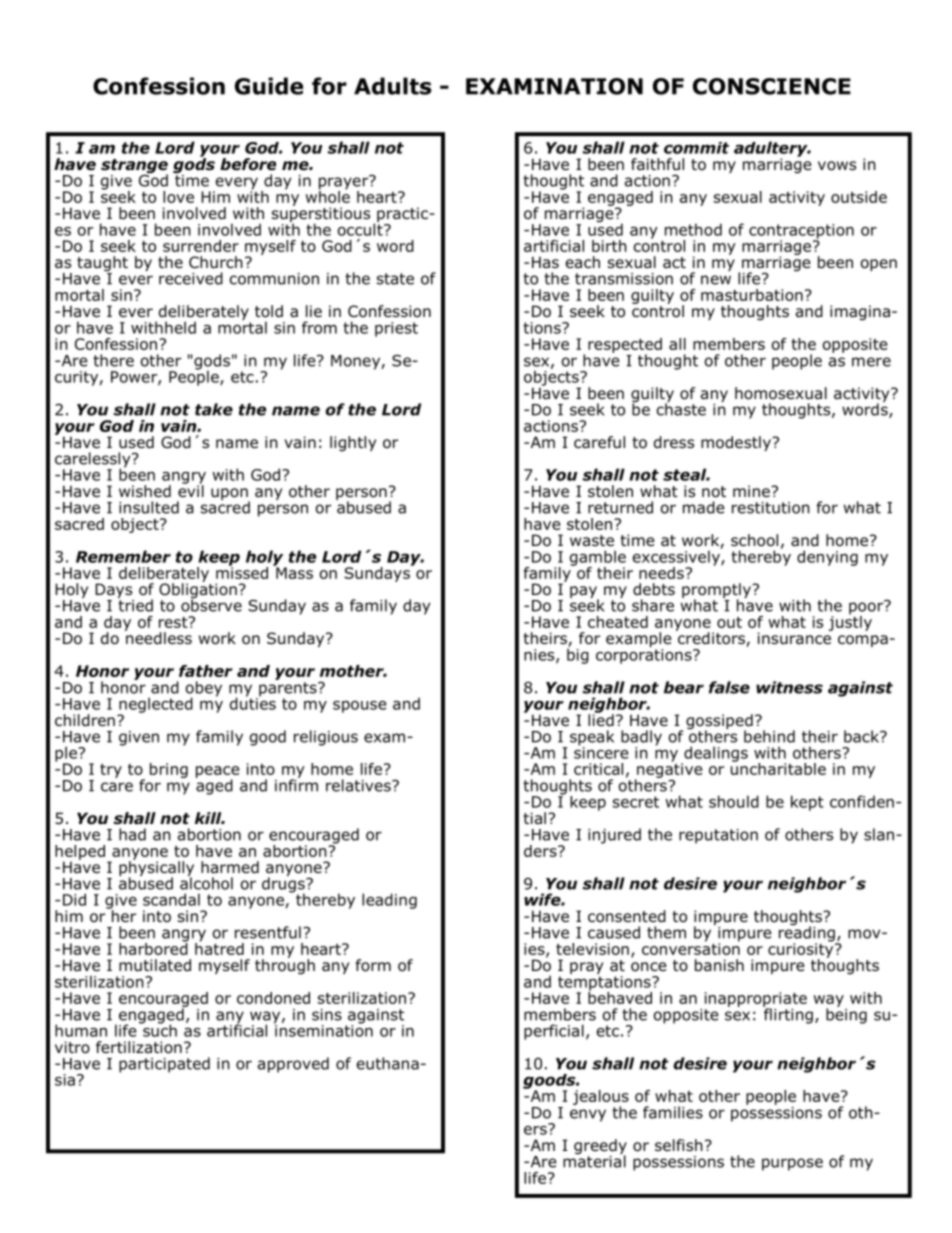  I want to click on participated, so click(164, 1065).
